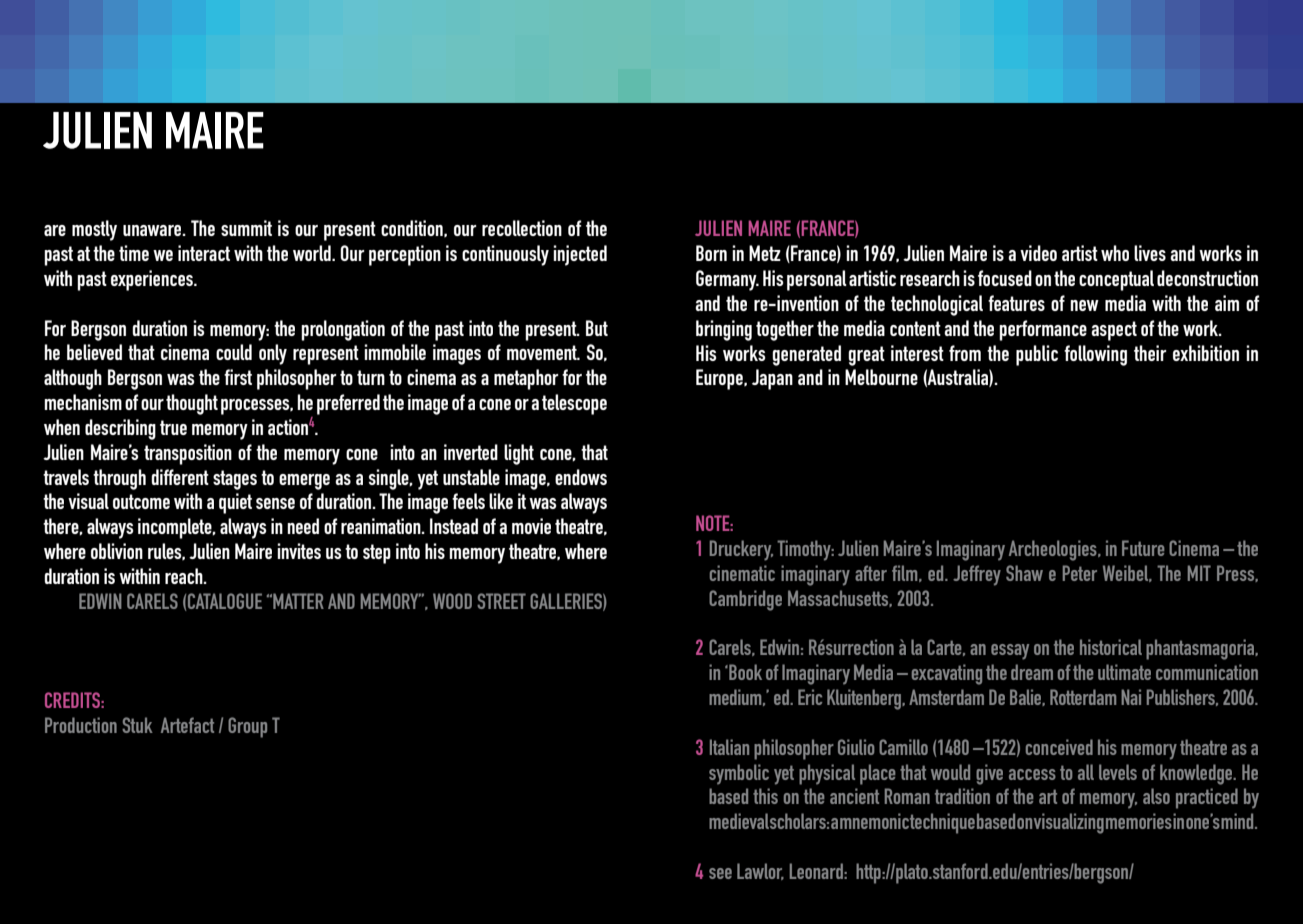 The height and width of the screenshot is (924, 1303). What do you see at coordinates (1115, 253) in the screenshot?
I see `who` at bounding box center [1115, 253].
